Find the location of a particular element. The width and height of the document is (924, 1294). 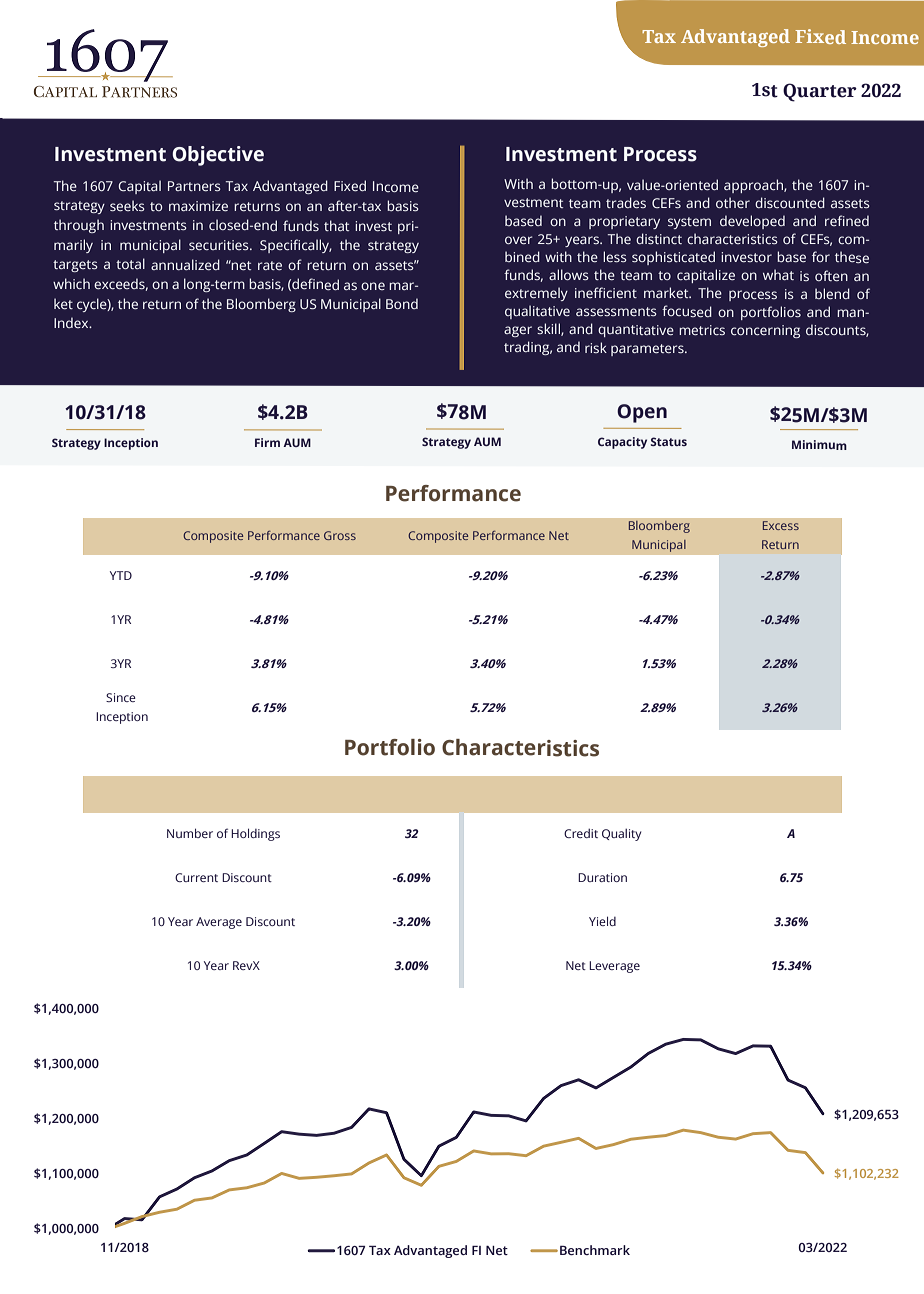

Firm is located at coordinates (267, 442).
